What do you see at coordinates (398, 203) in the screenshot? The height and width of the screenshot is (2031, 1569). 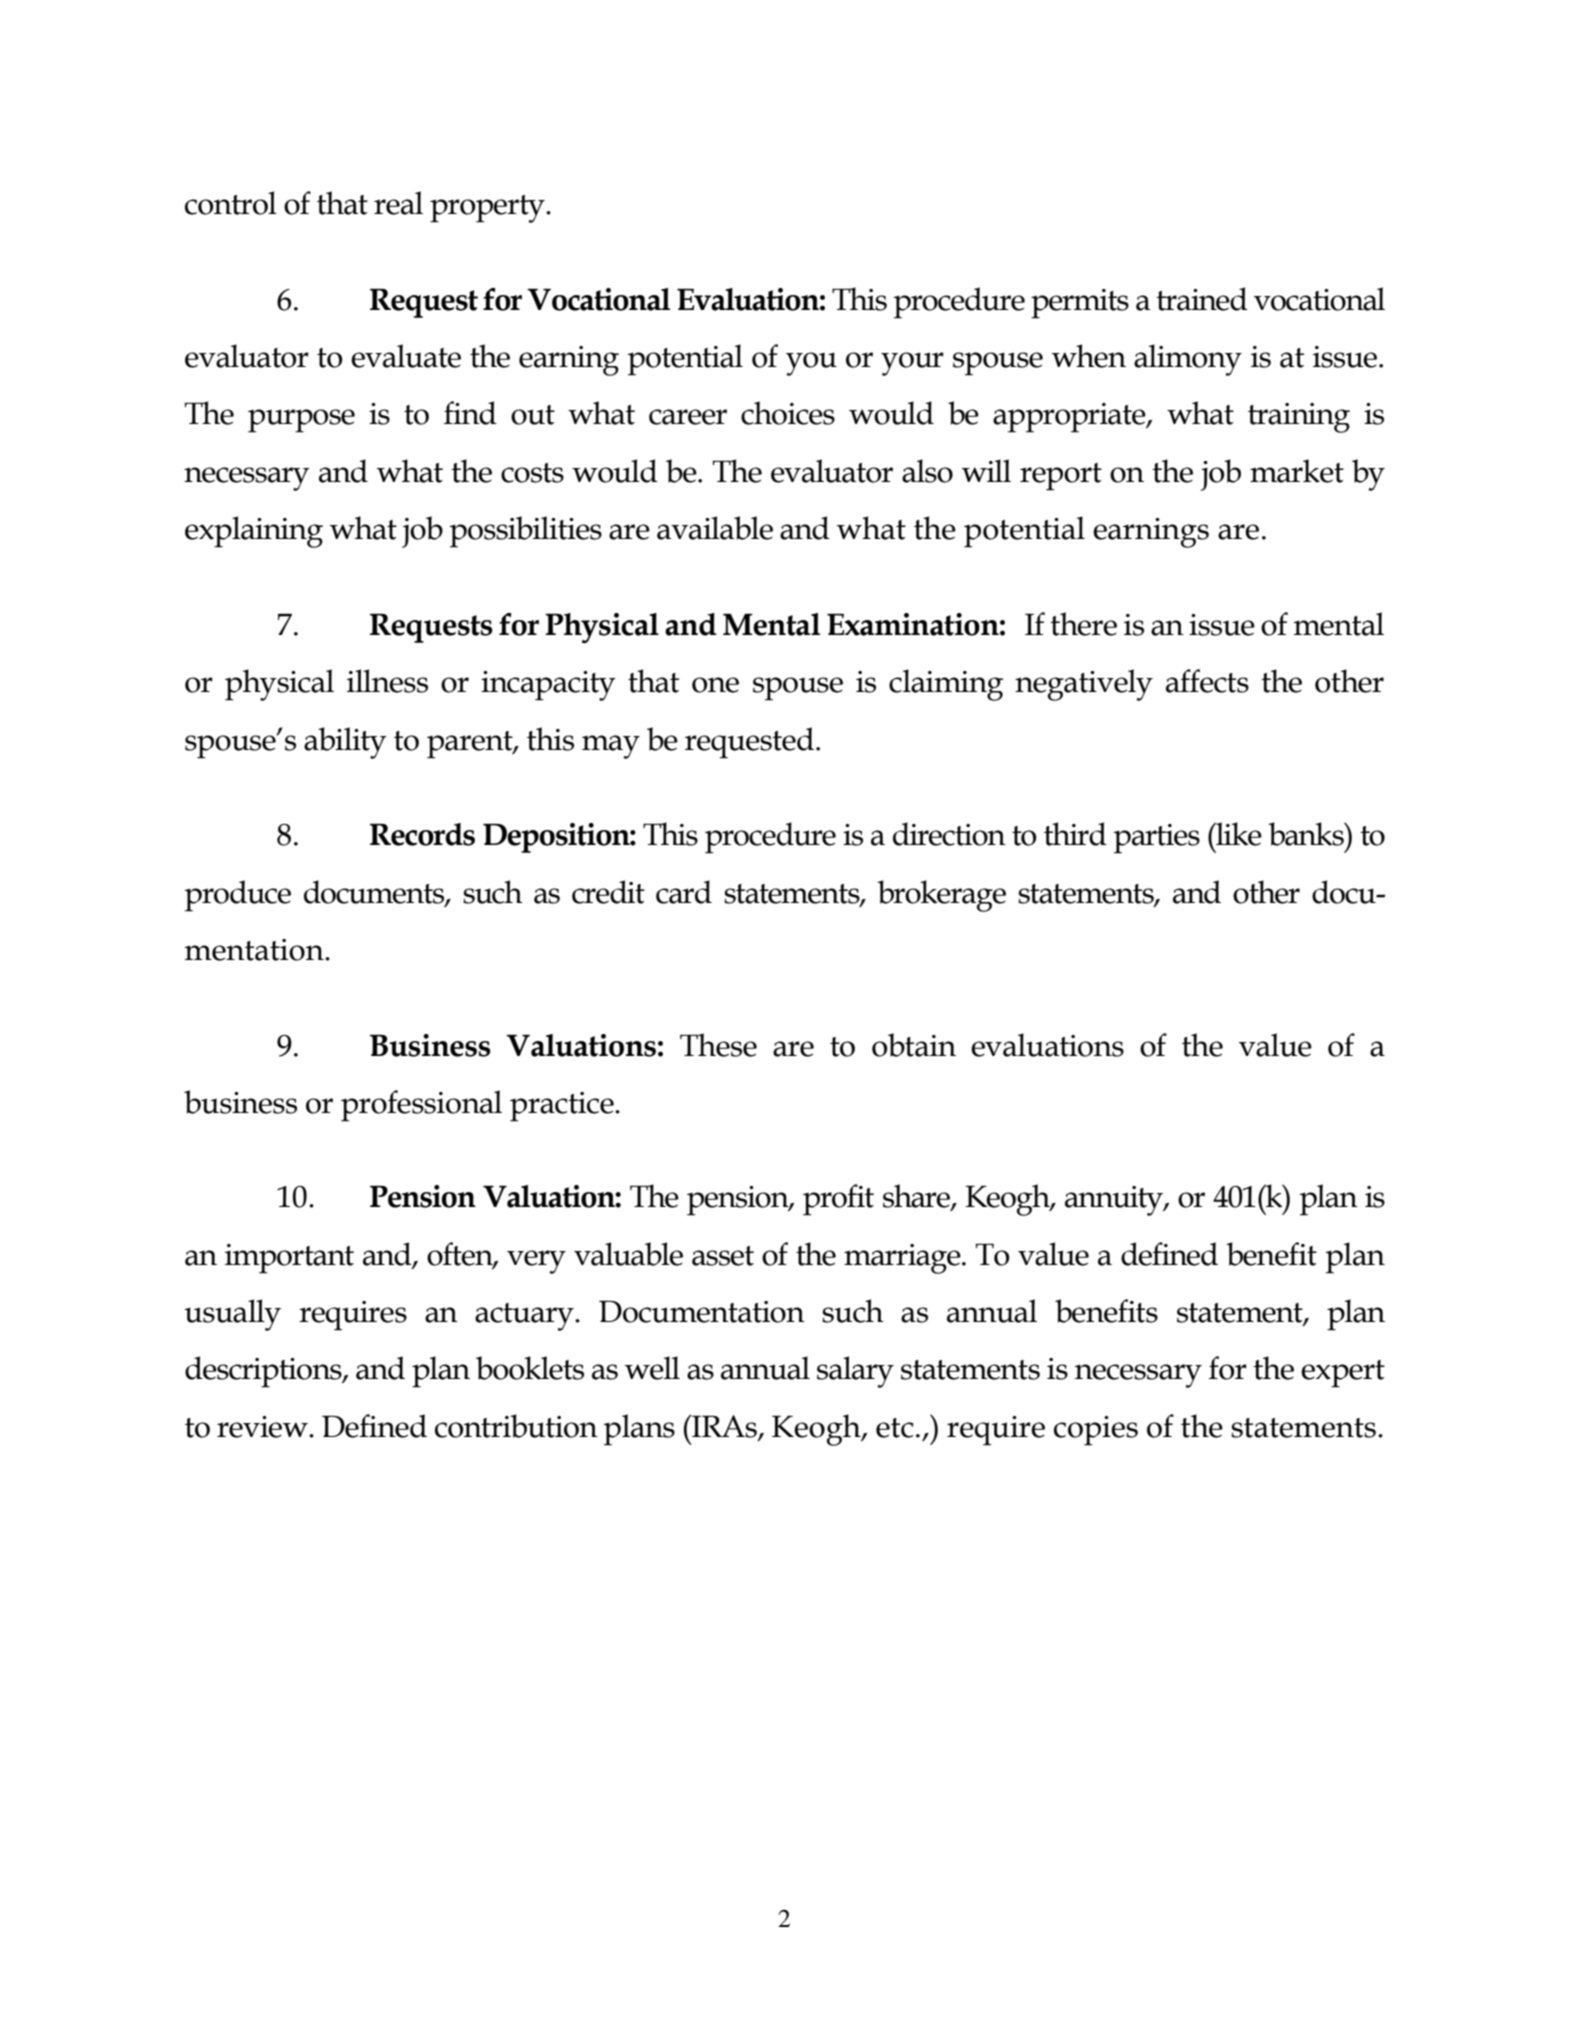 I see `real` at bounding box center [398, 203].
